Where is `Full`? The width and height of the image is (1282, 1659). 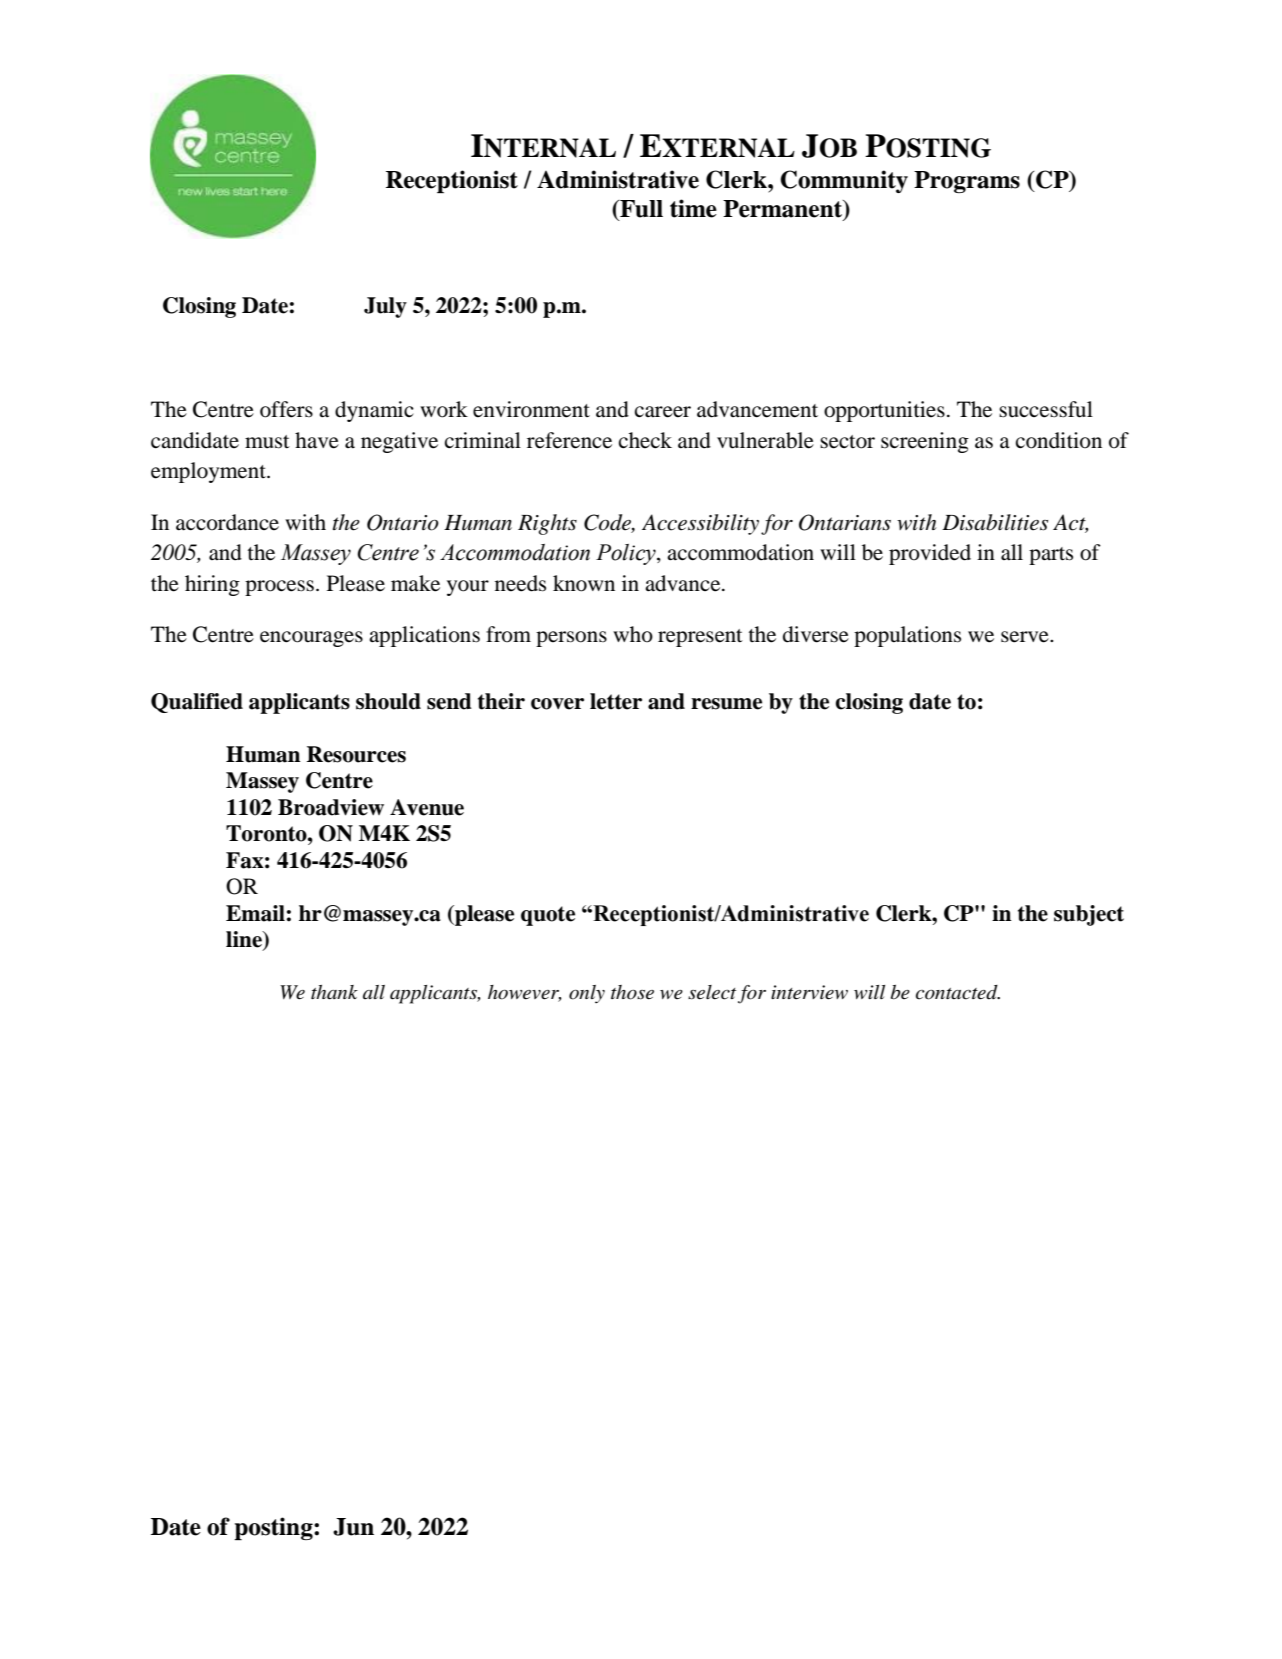
Full is located at coordinates (640, 210).
